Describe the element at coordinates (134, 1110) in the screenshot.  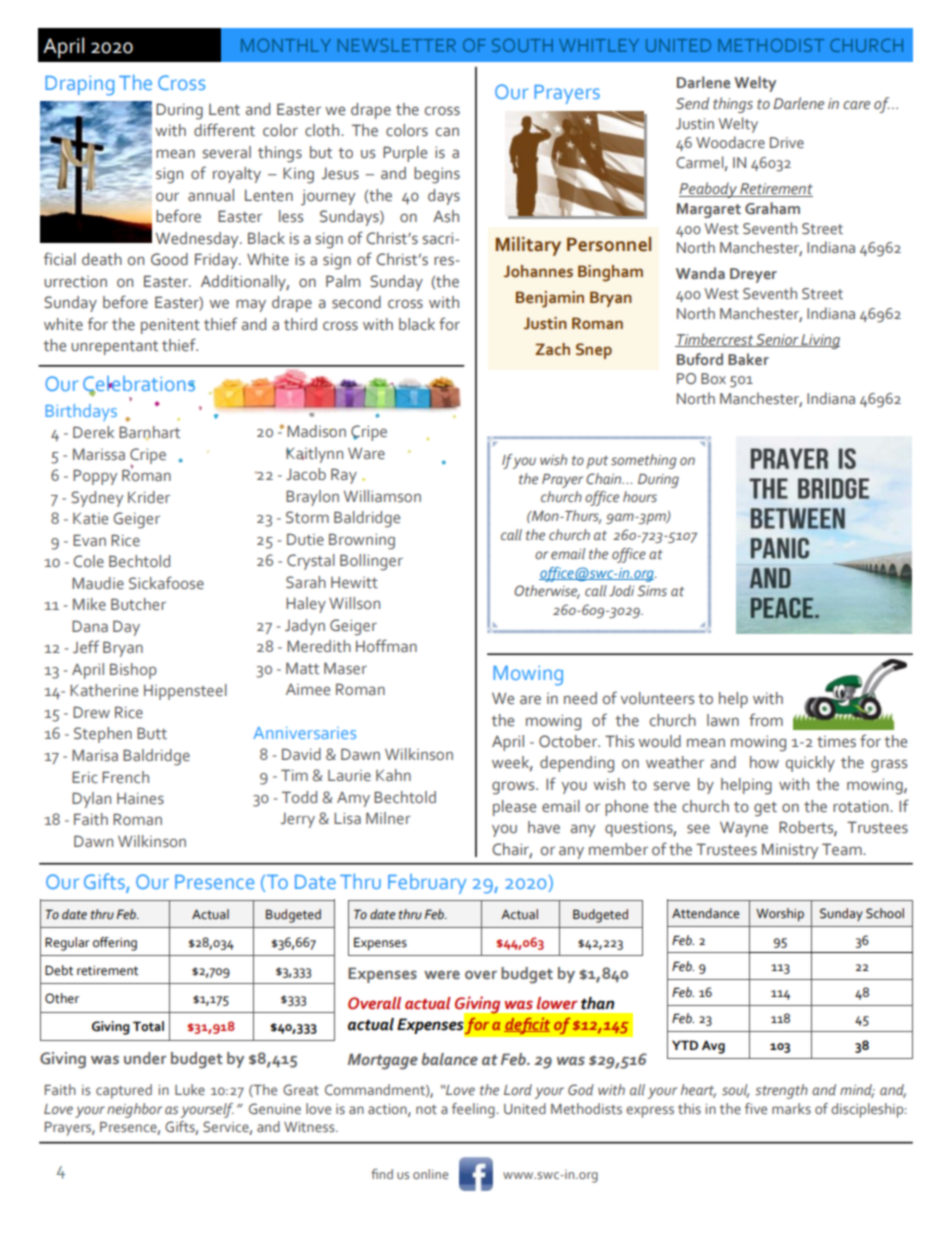
I see `neighbor` at that location.
